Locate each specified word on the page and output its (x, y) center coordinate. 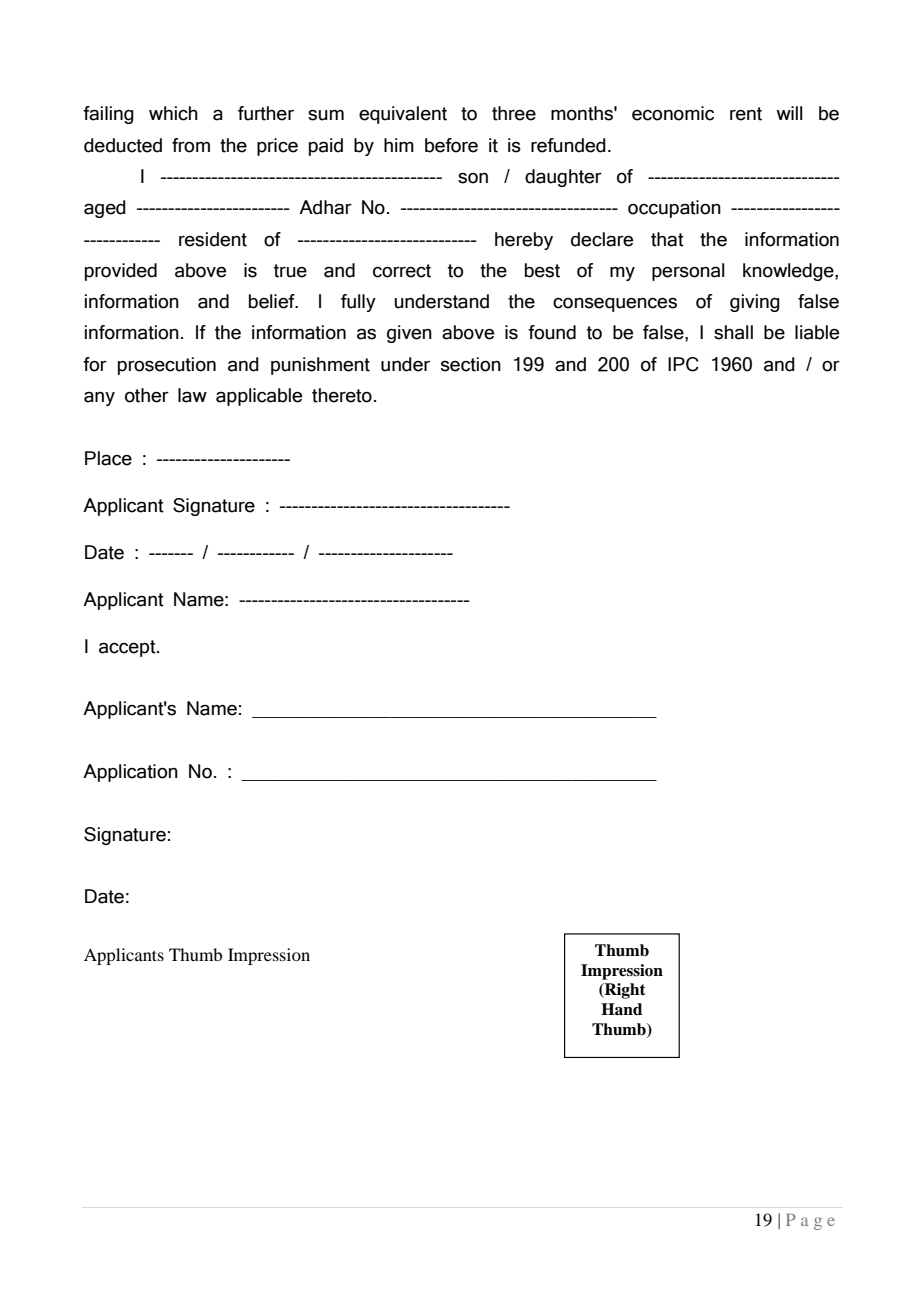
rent (746, 114)
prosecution (167, 366)
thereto (342, 395)
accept (128, 648)
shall (733, 332)
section (471, 364)
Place (108, 458)
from (191, 145)
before (451, 145)
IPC (683, 364)
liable (817, 332)
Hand (621, 1009)
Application (130, 773)
